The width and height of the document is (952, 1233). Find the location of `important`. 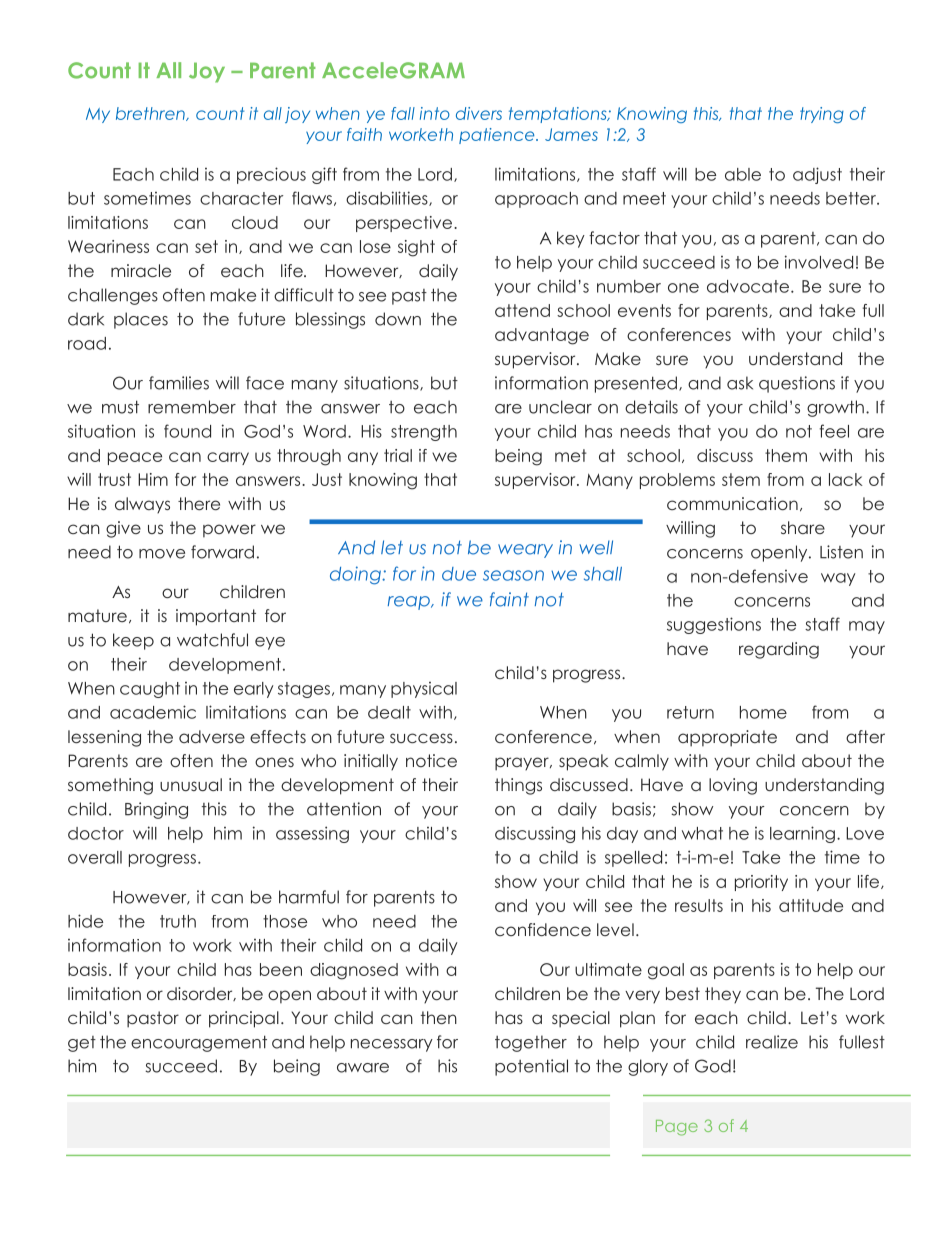

important is located at coordinates (216, 617).
